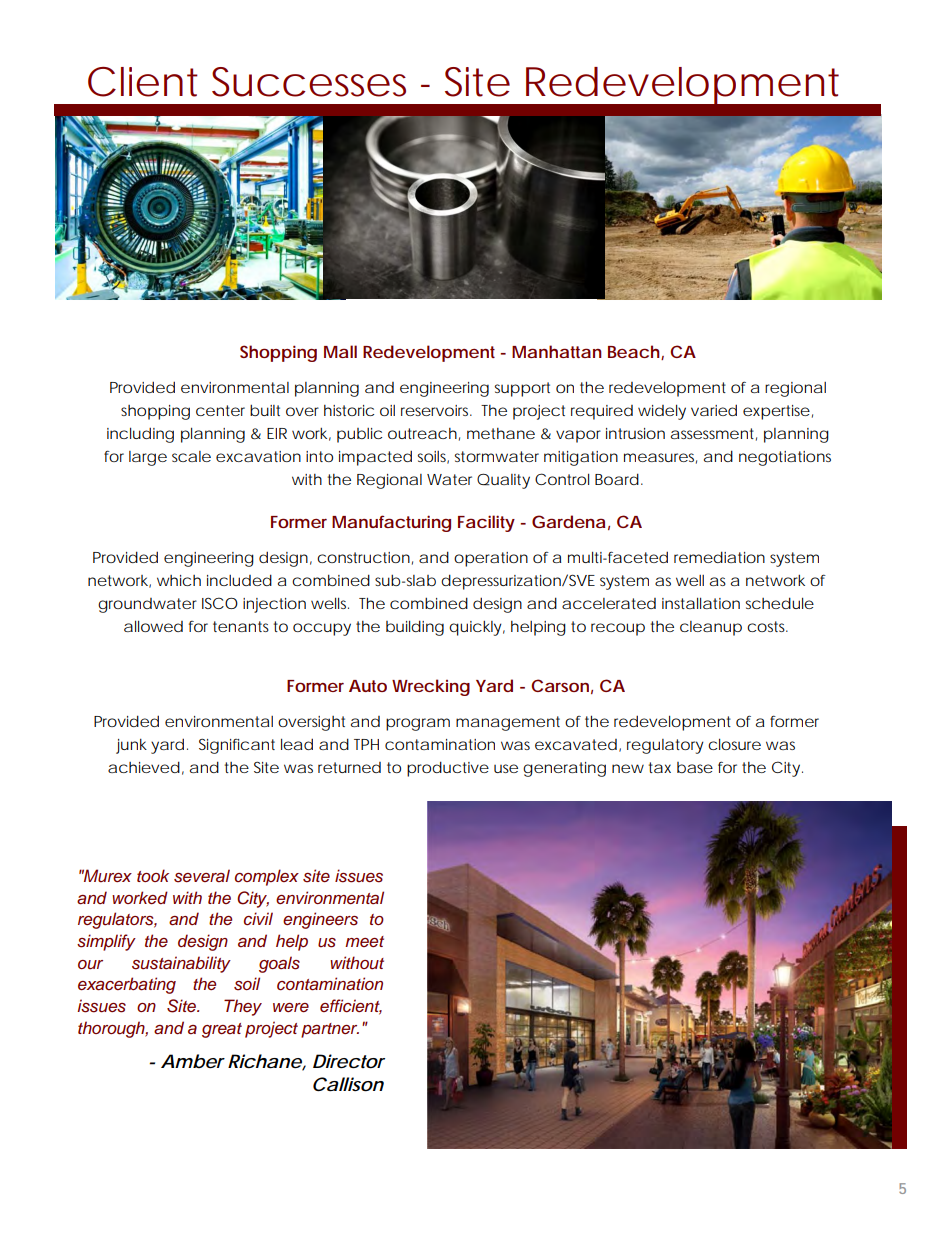  What do you see at coordinates (220, 410) in the page?
I see `center` at bounding box center [220, 410].
